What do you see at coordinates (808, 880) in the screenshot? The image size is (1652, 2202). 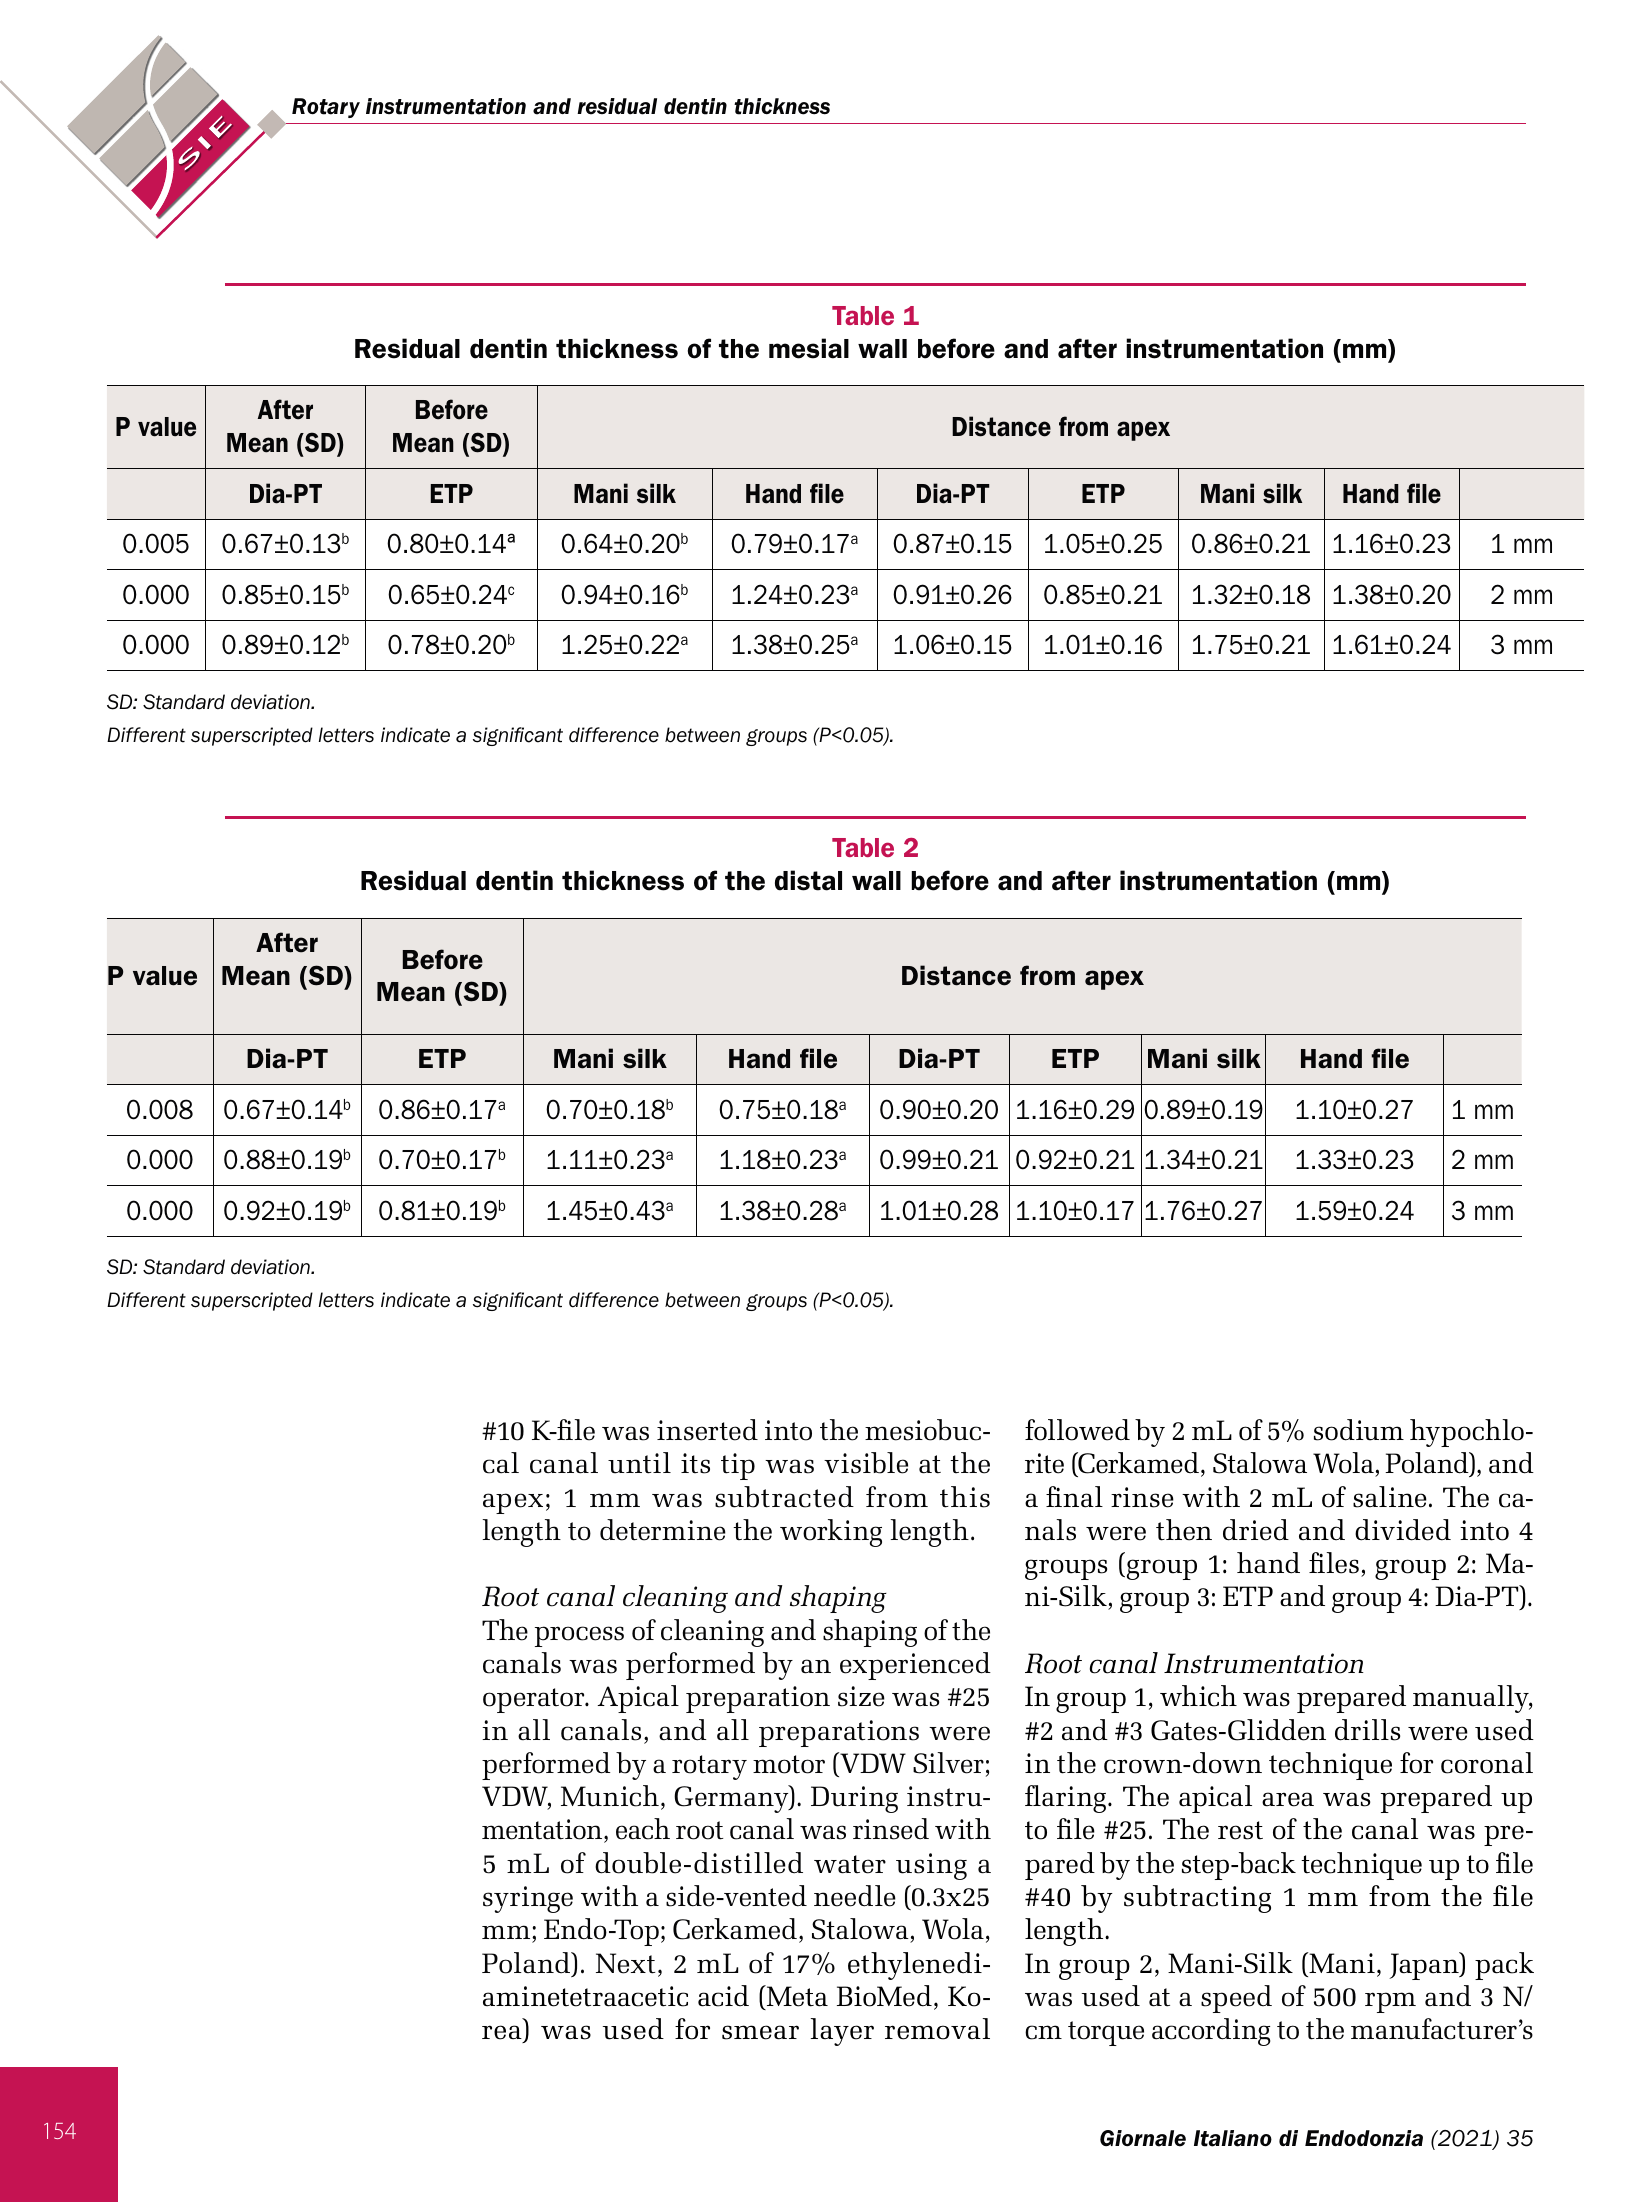 I see `distal` at bounding box center [808, 880].
